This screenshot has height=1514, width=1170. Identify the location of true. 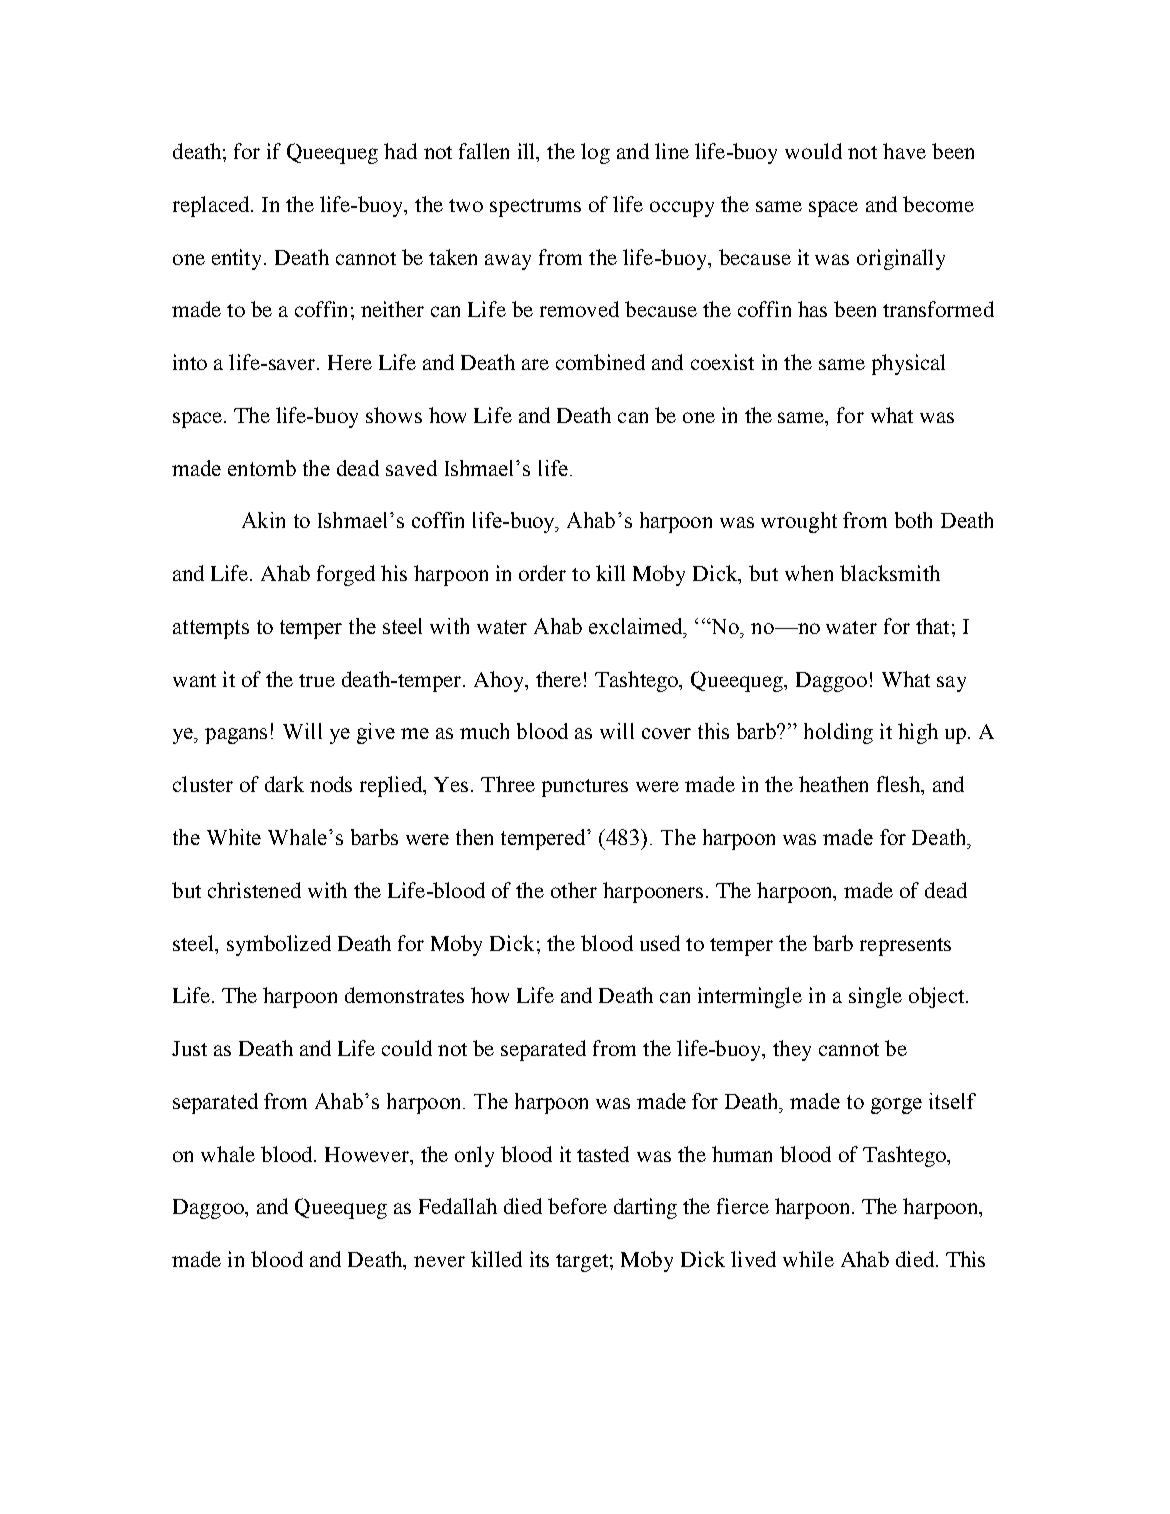
(317, 680).
